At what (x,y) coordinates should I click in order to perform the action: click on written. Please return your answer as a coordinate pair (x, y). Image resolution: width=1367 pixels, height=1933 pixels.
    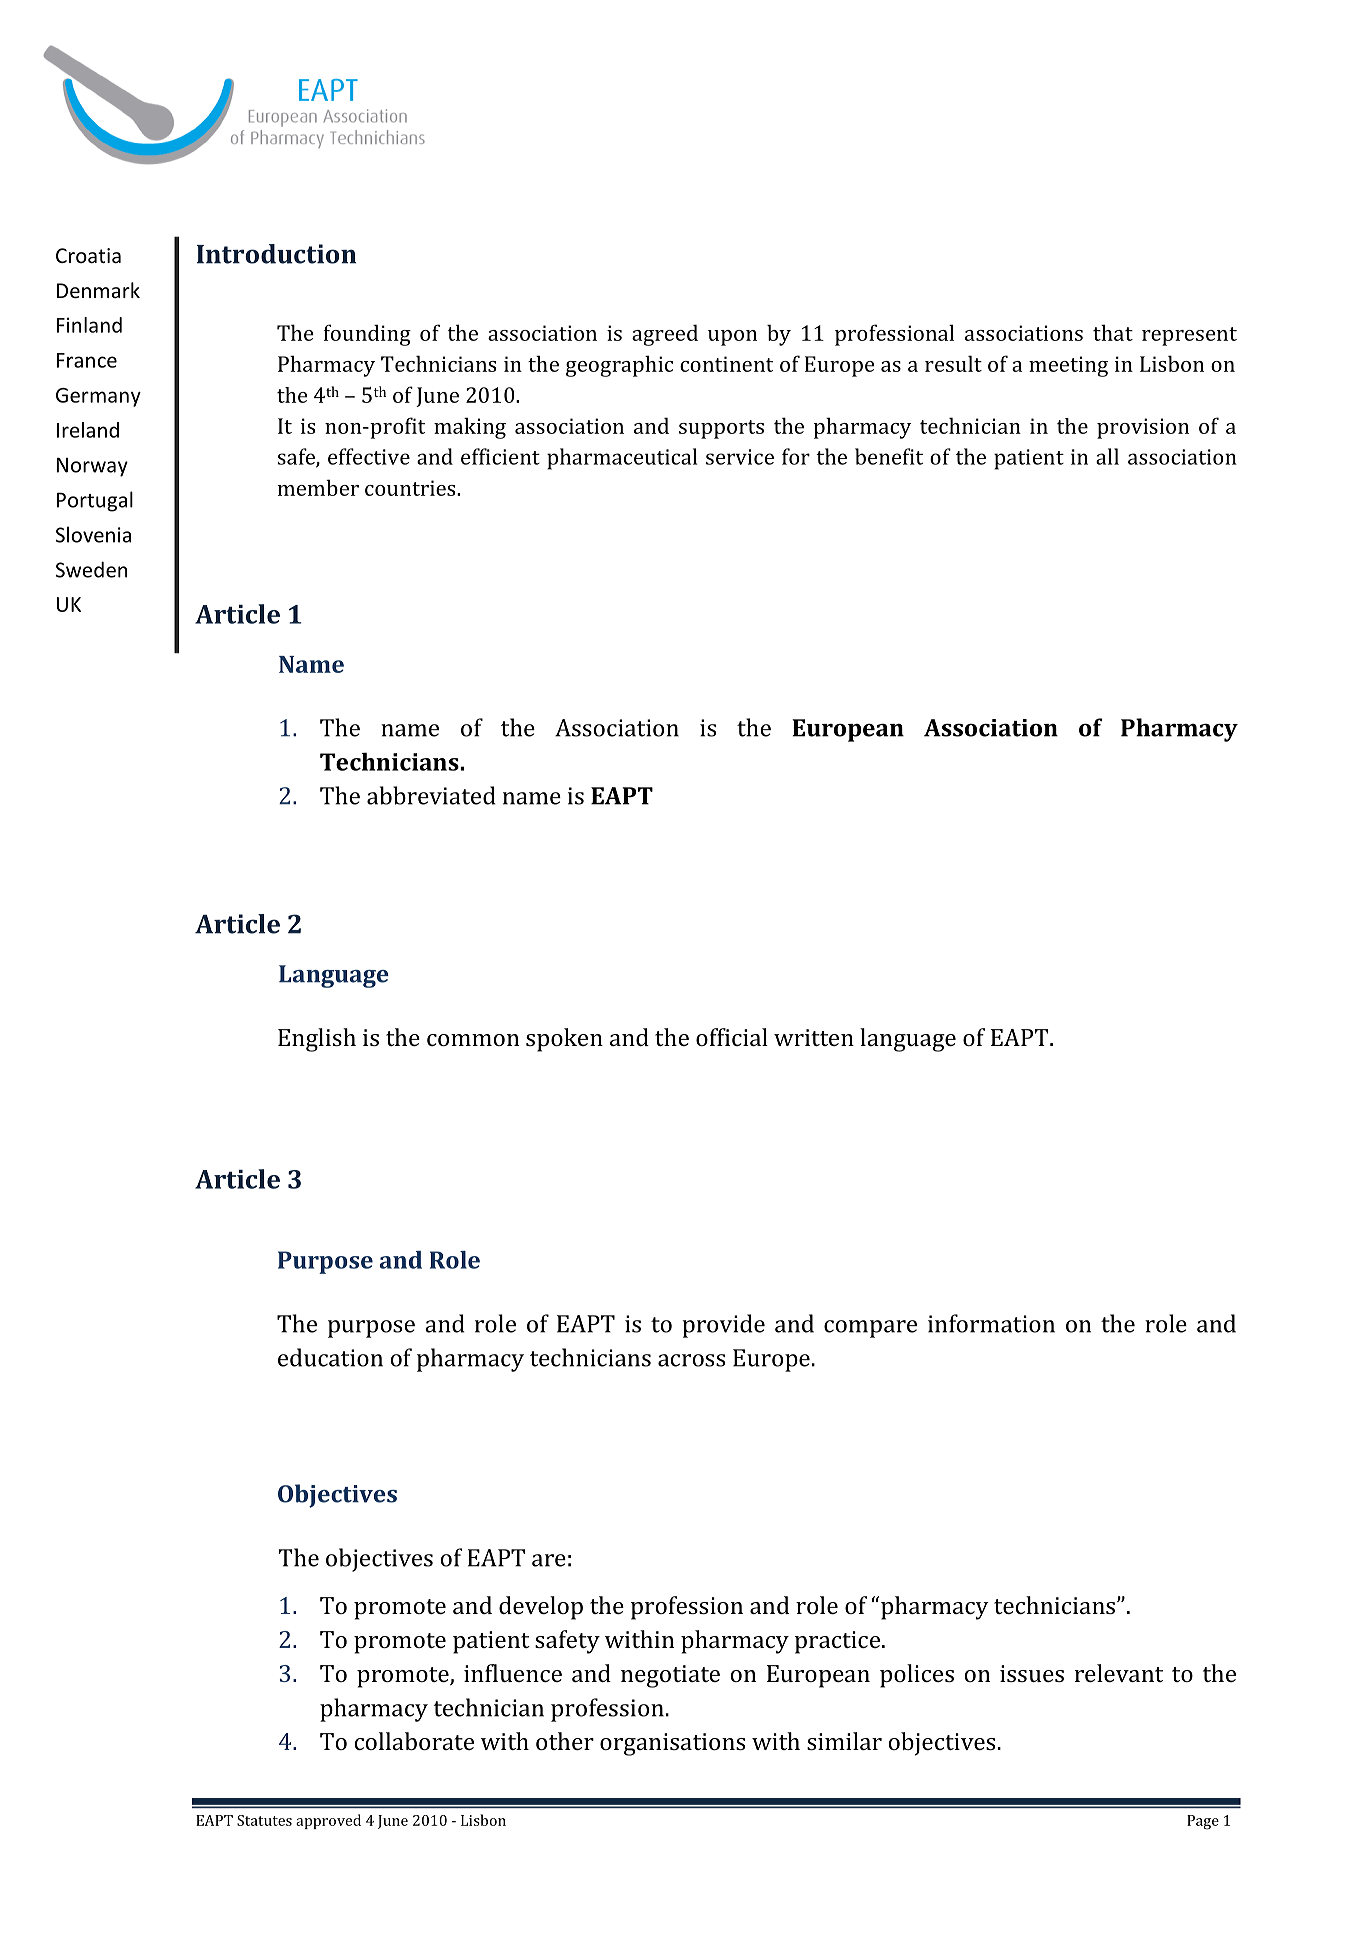
    Looking at the image, I should click on (814, 1037).
